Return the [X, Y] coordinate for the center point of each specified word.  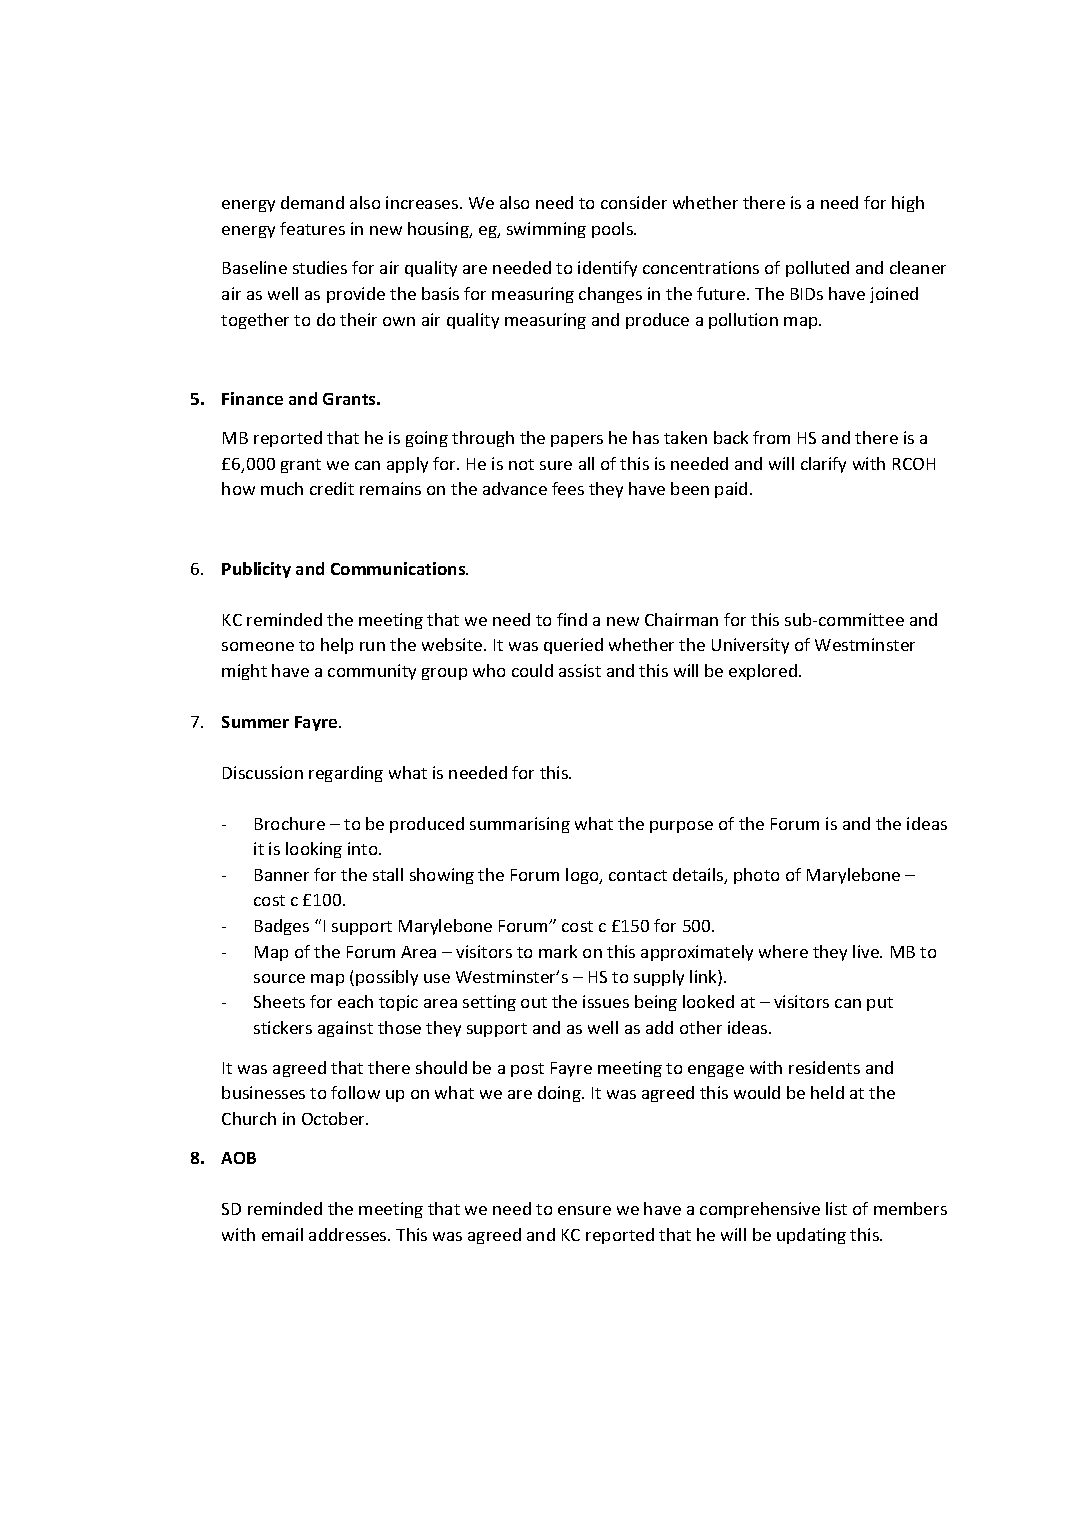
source [279, 978]
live [867, 951]
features [312, 228]
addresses [349, 1234]
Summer [255, 722]
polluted [817, 269]
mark [558, 951]
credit [332, 488]
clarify [823, 465]
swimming [546, 230]
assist [580, 670]
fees [568, 488]
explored [763, 672]
